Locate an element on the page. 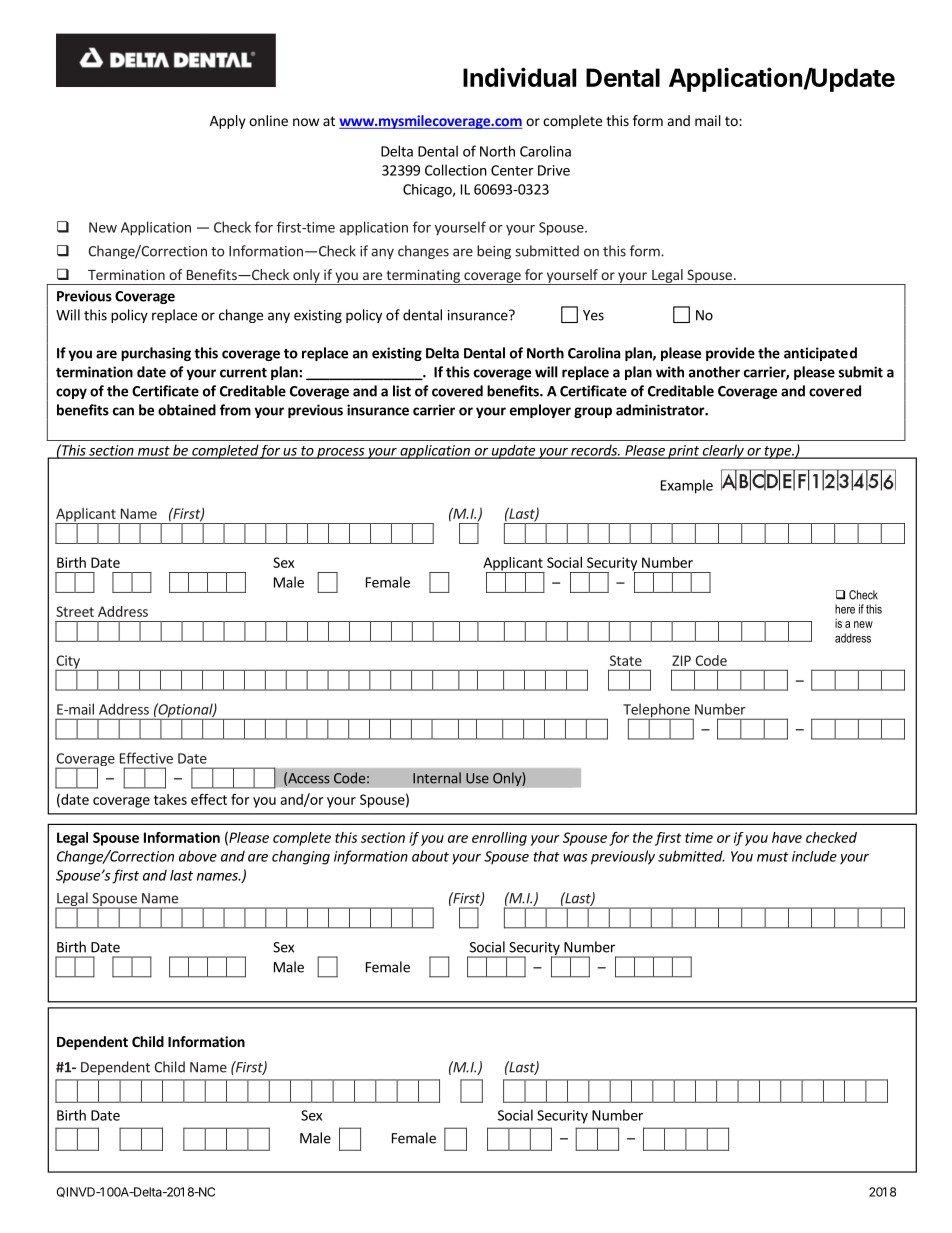 This document has width=952, height=1233. ZIP is located at coordinates (681, 660).
